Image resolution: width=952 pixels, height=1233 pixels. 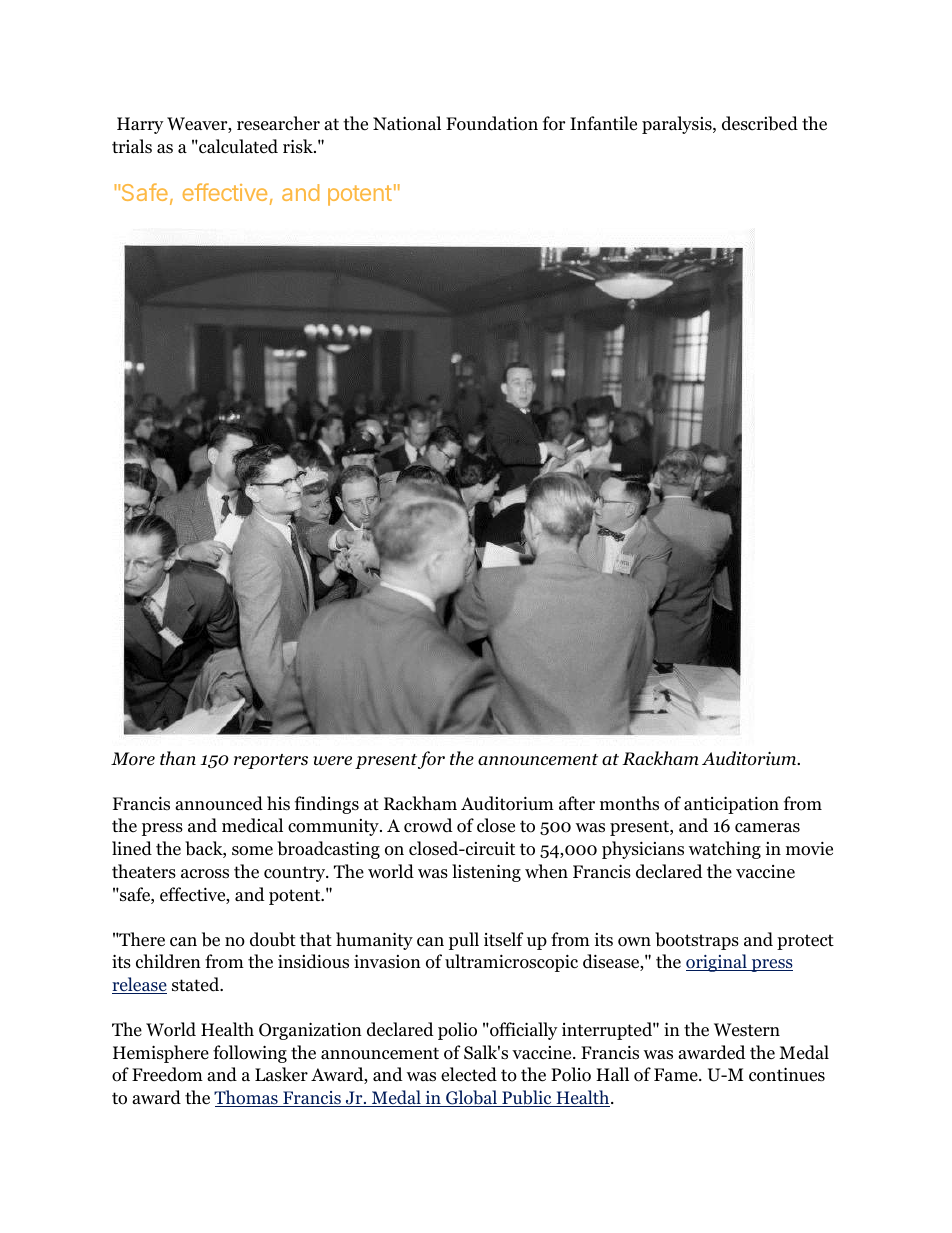 I want to click on following, so click(x=250, y=1054).
